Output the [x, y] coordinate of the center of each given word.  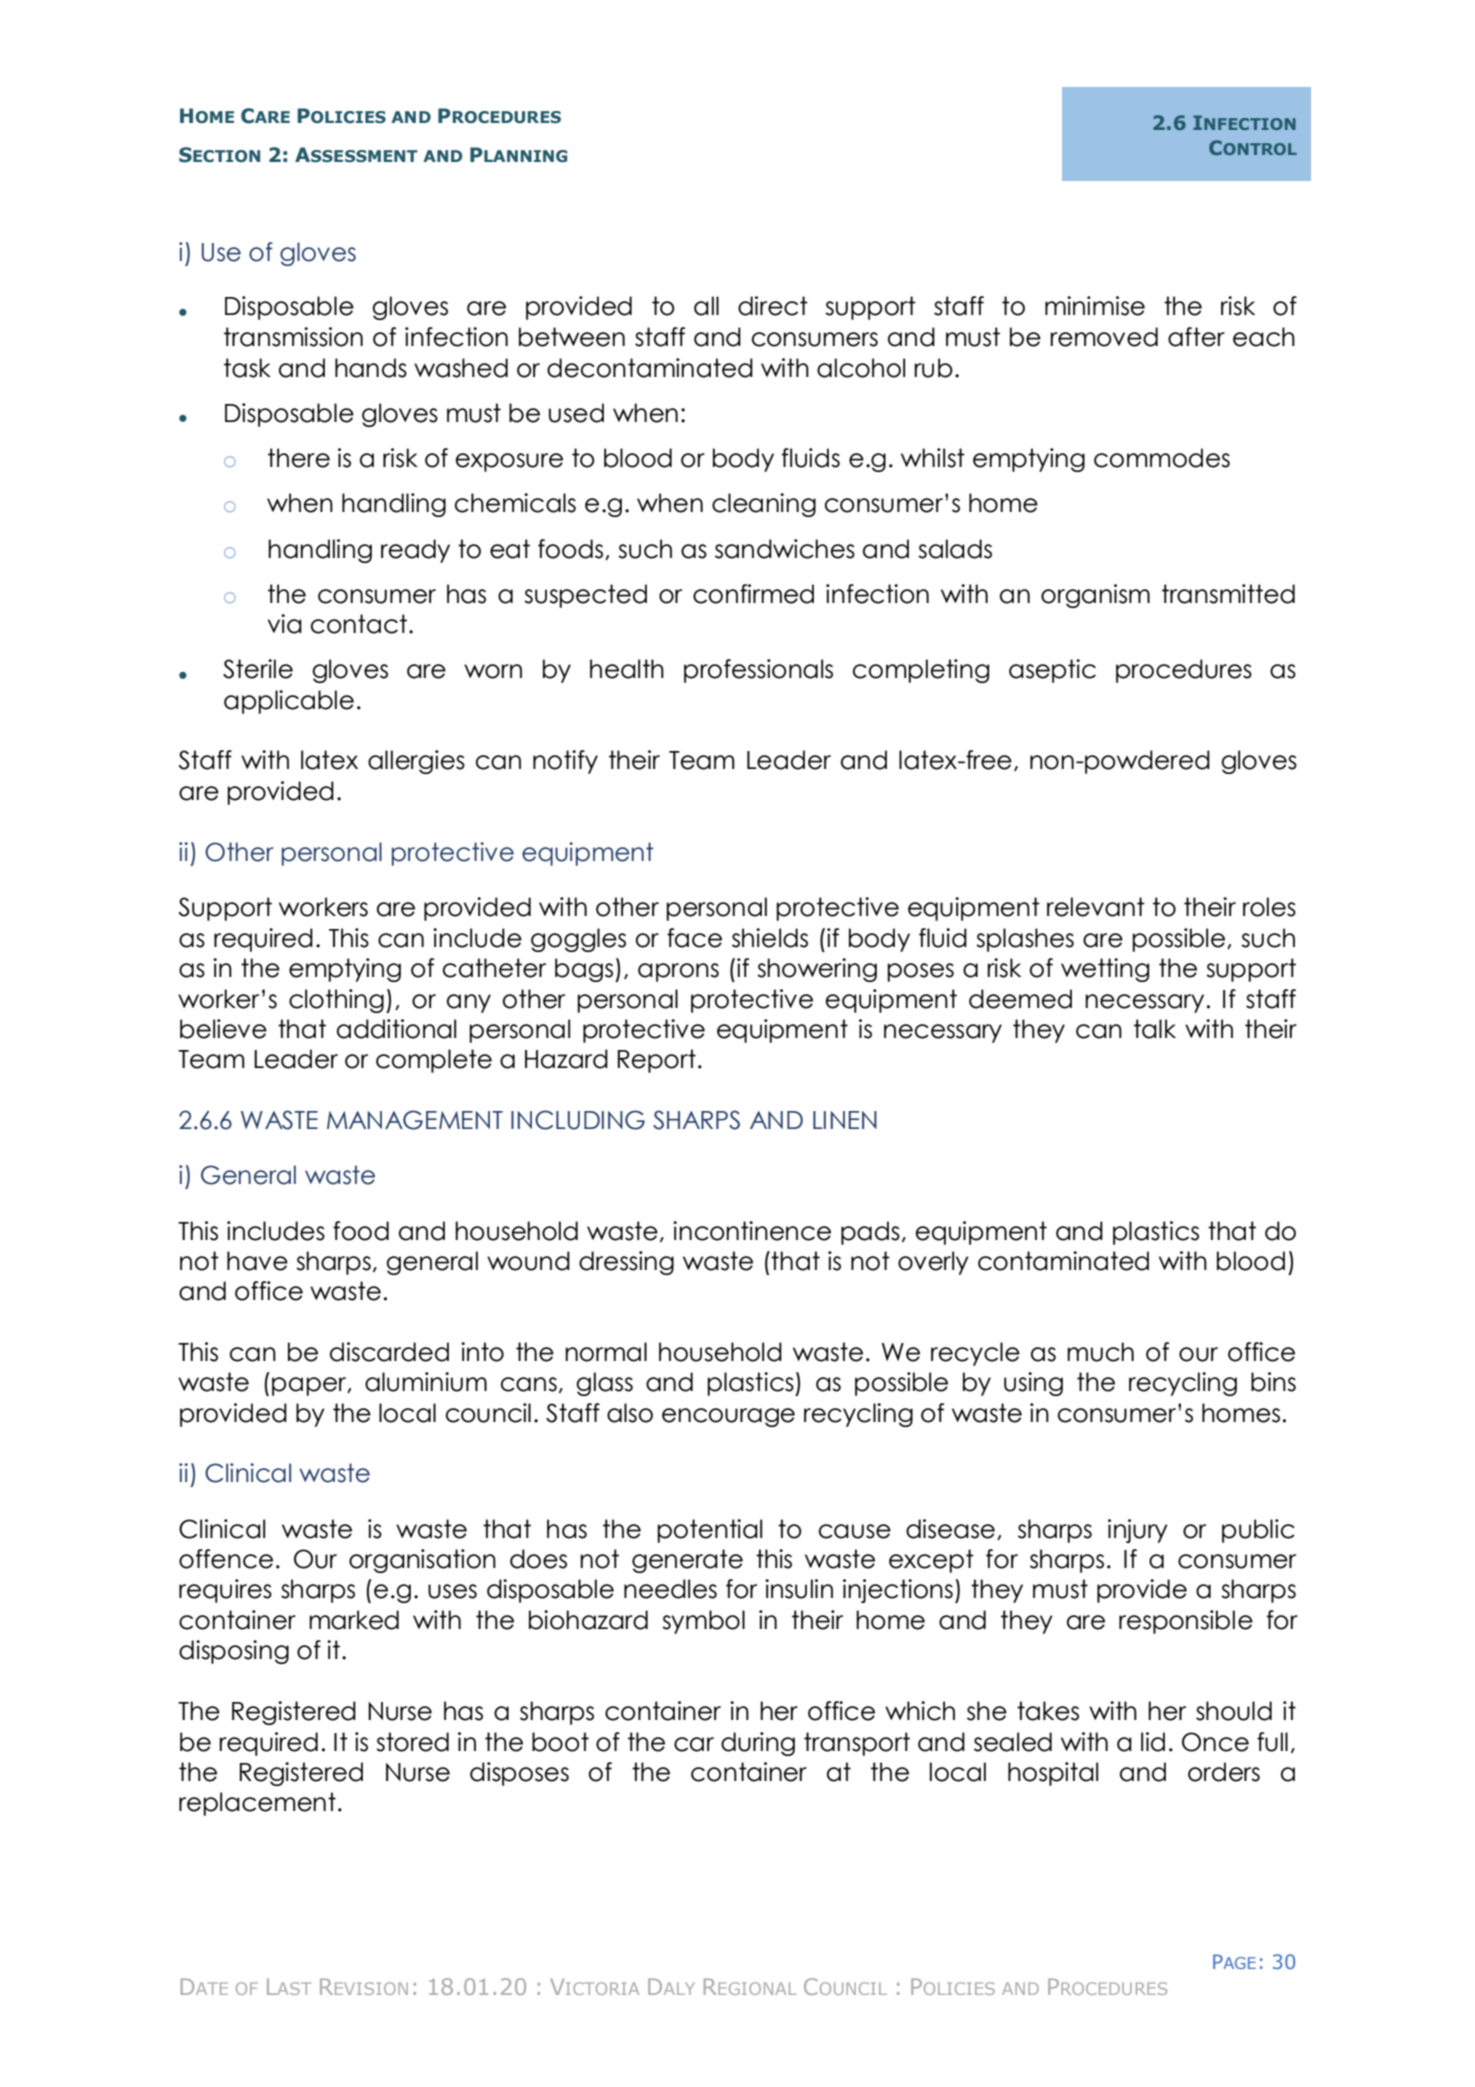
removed [1104, 337]
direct [773, 306]
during [758, 1744]
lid [1153, 1742]
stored [412, 1742]
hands [371, 368]
